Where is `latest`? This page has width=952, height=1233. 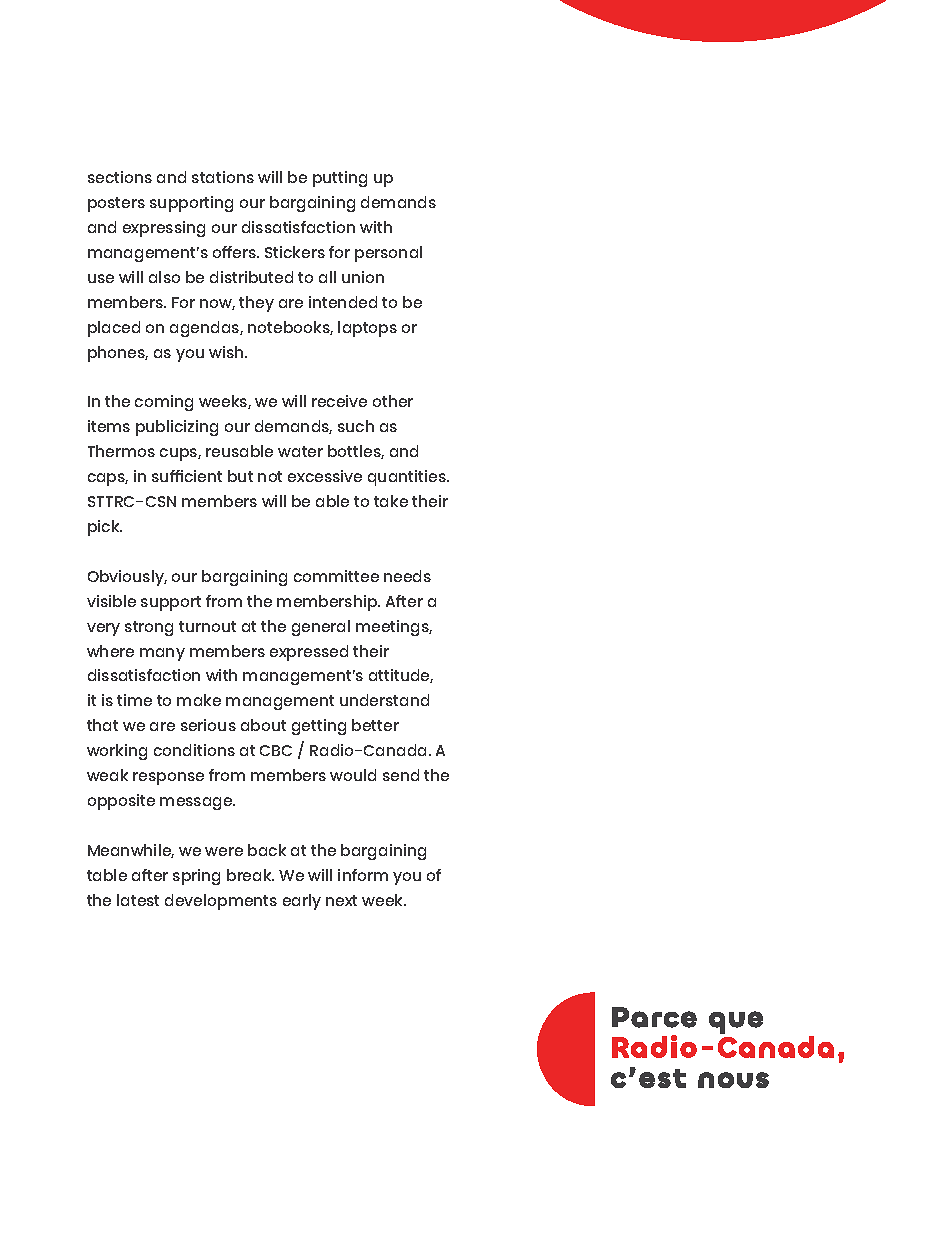
latest is located at coordinates (138, 900).
